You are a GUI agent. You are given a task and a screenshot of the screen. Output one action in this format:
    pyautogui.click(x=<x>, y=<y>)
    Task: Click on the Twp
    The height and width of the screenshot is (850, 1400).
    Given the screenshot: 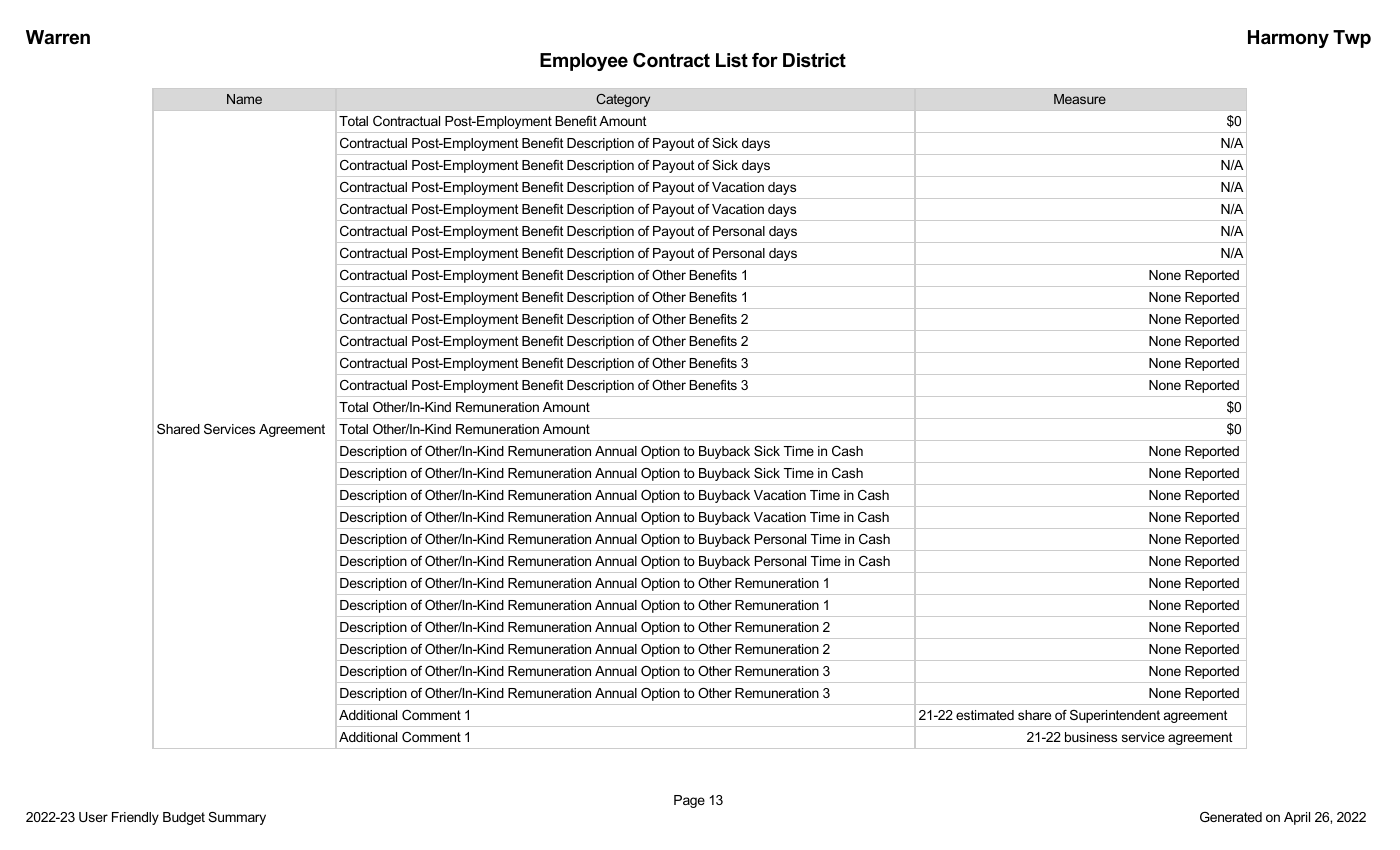 What is the action you would take?
    pyautogui.click(x=1352, y=39)
